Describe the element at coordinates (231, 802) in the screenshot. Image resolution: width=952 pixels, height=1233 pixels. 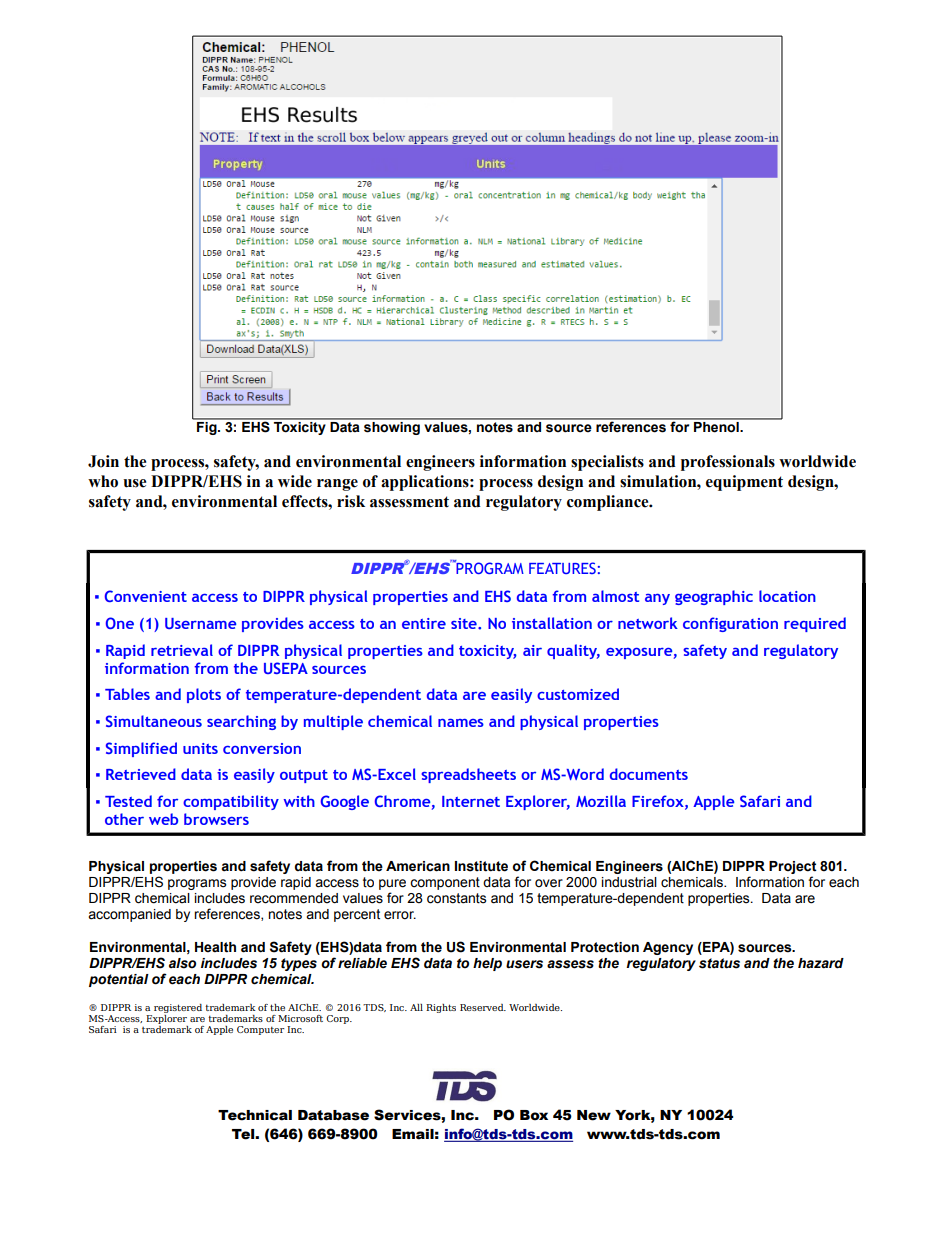
I see `compatibility` at that location.
